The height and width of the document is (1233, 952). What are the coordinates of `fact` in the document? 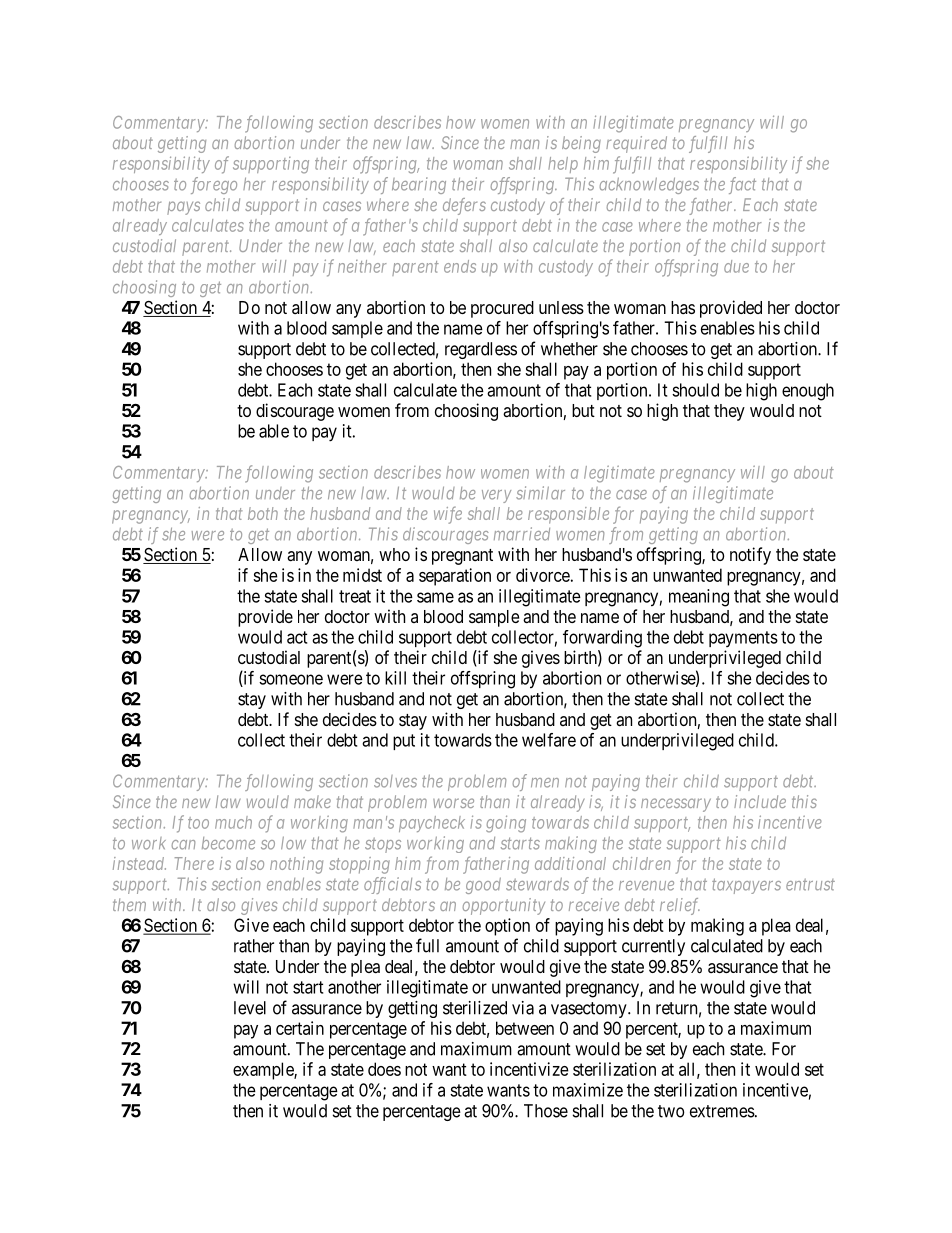 It's located at (742, 185).
